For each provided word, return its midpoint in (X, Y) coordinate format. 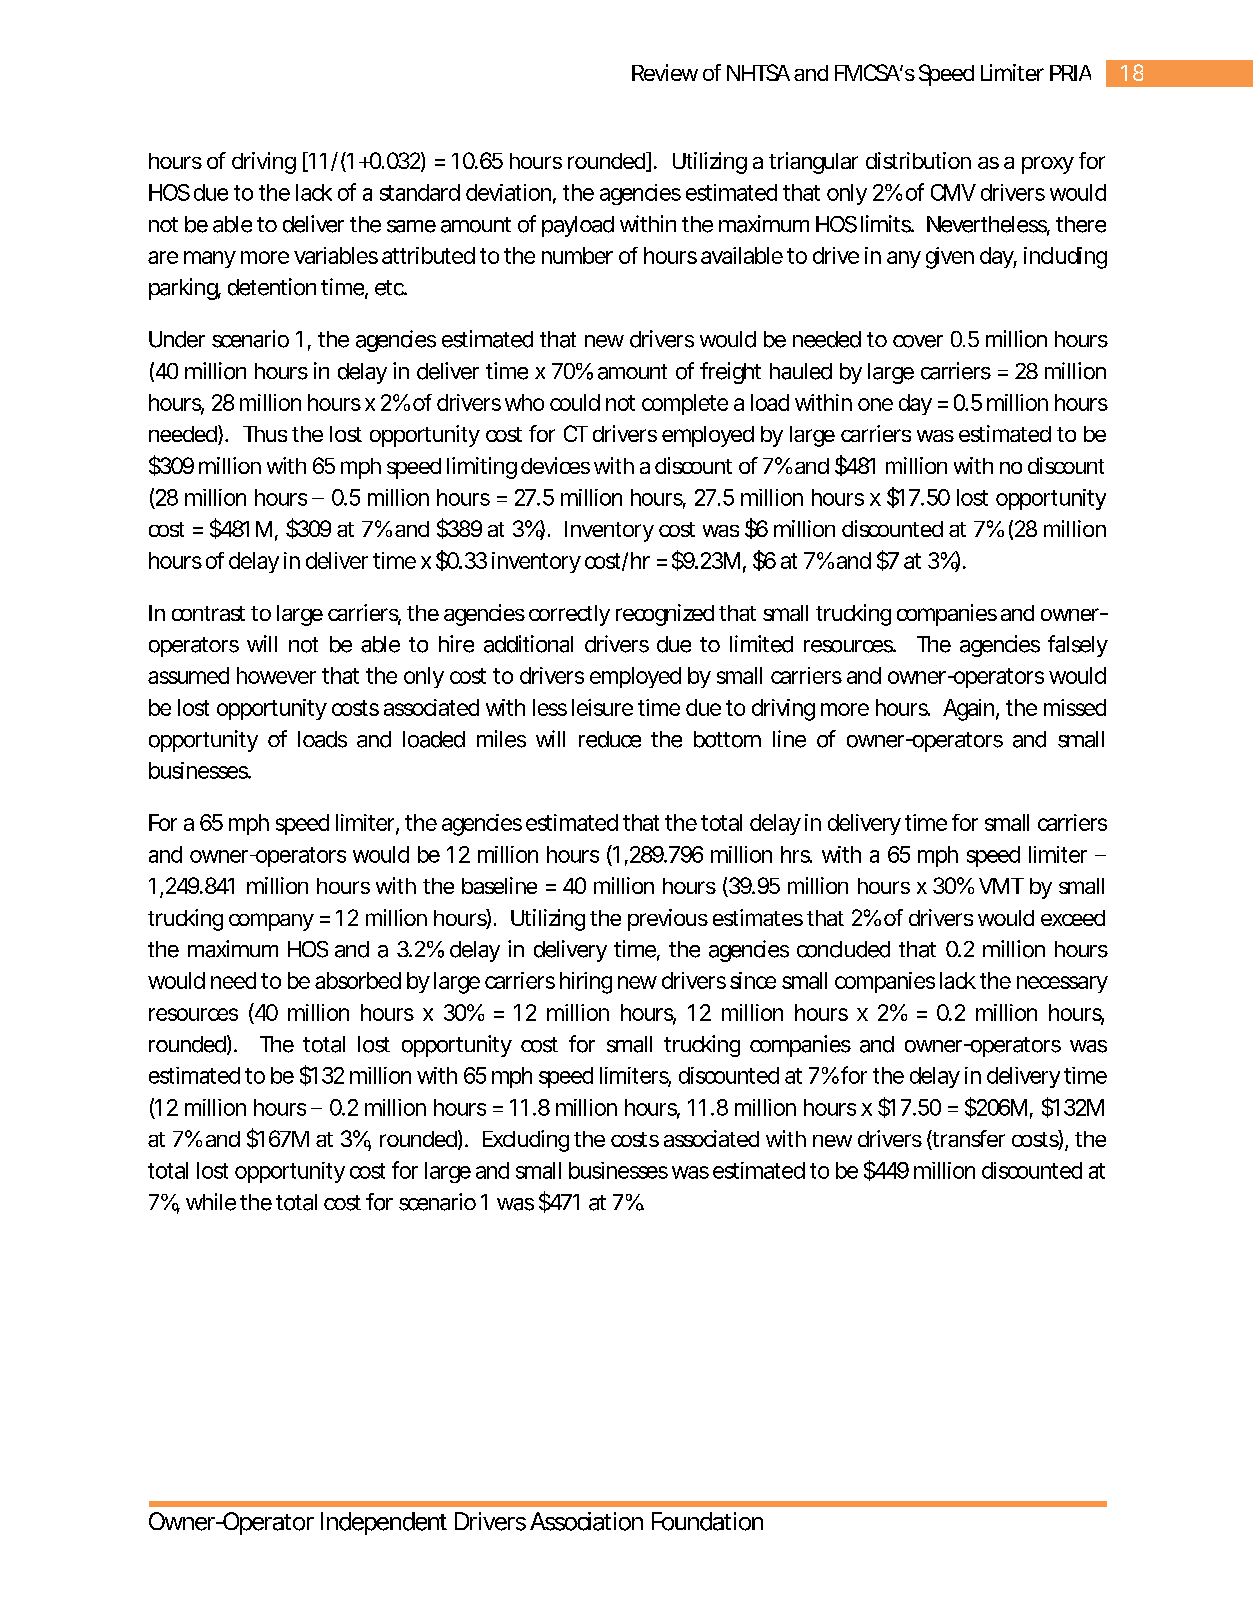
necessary (1062, 984)
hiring (586, 983)
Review (665, 72)
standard (420, 192)
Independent (384, 1523)
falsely (1078, 646)
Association (586, 1521)
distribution (918, 160)
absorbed (358, 980)
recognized (665, 615)
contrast (208, 613)
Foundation (707, 1521)
